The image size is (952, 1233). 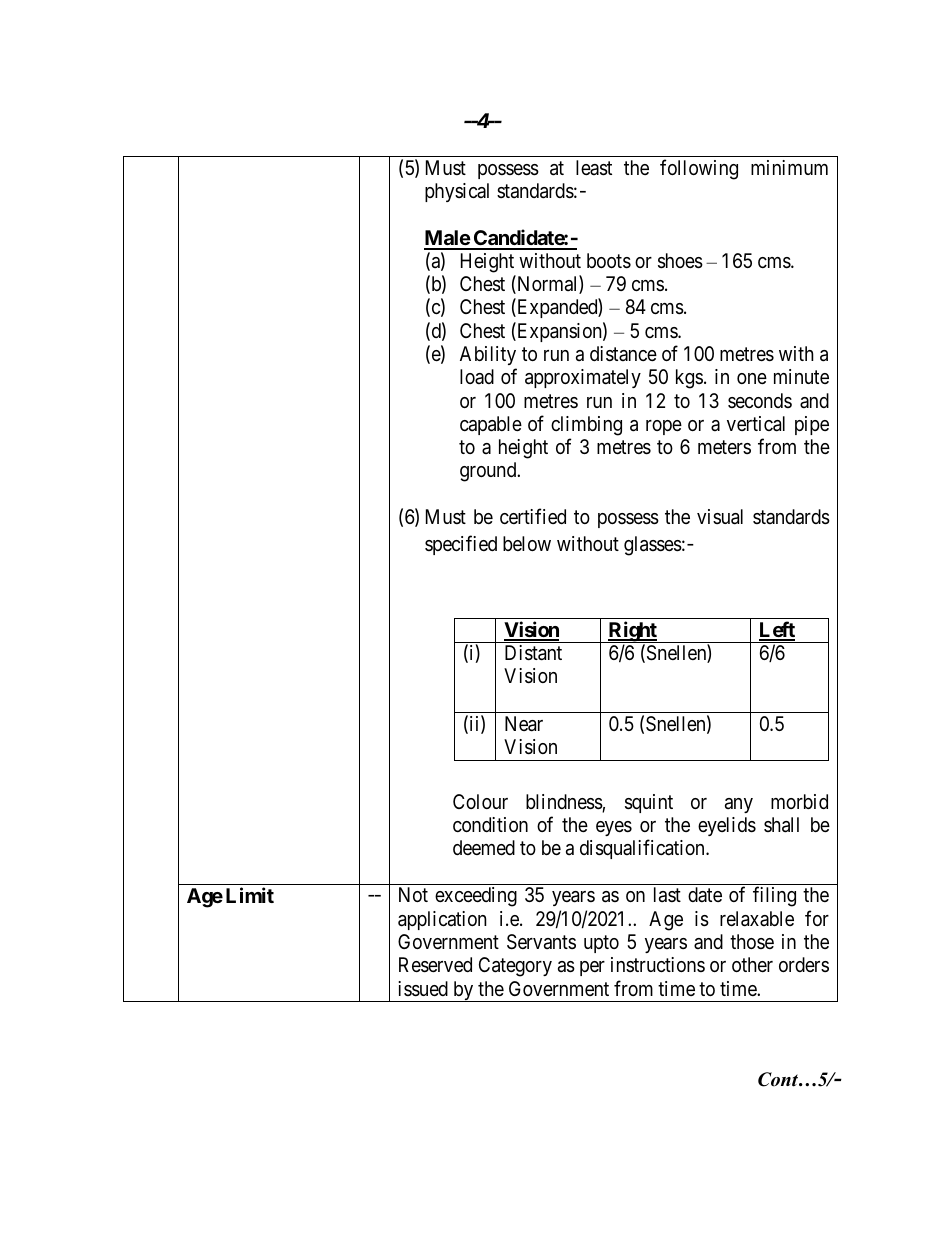 I want to click on physical, so click(x=457, y=192).
